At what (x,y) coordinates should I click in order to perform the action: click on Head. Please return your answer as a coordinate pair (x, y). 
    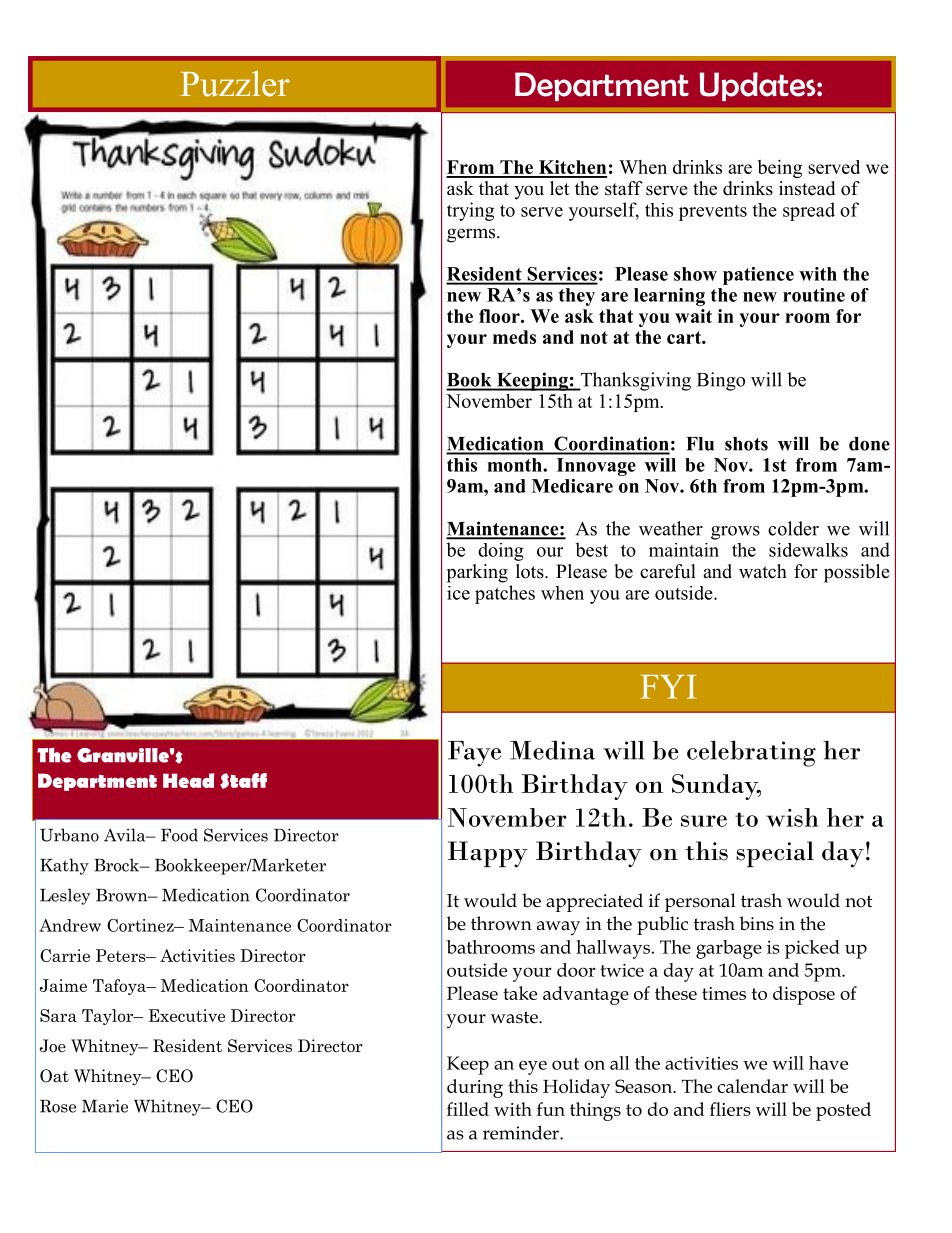
    Looking at the image, I should click on (188, 780).
